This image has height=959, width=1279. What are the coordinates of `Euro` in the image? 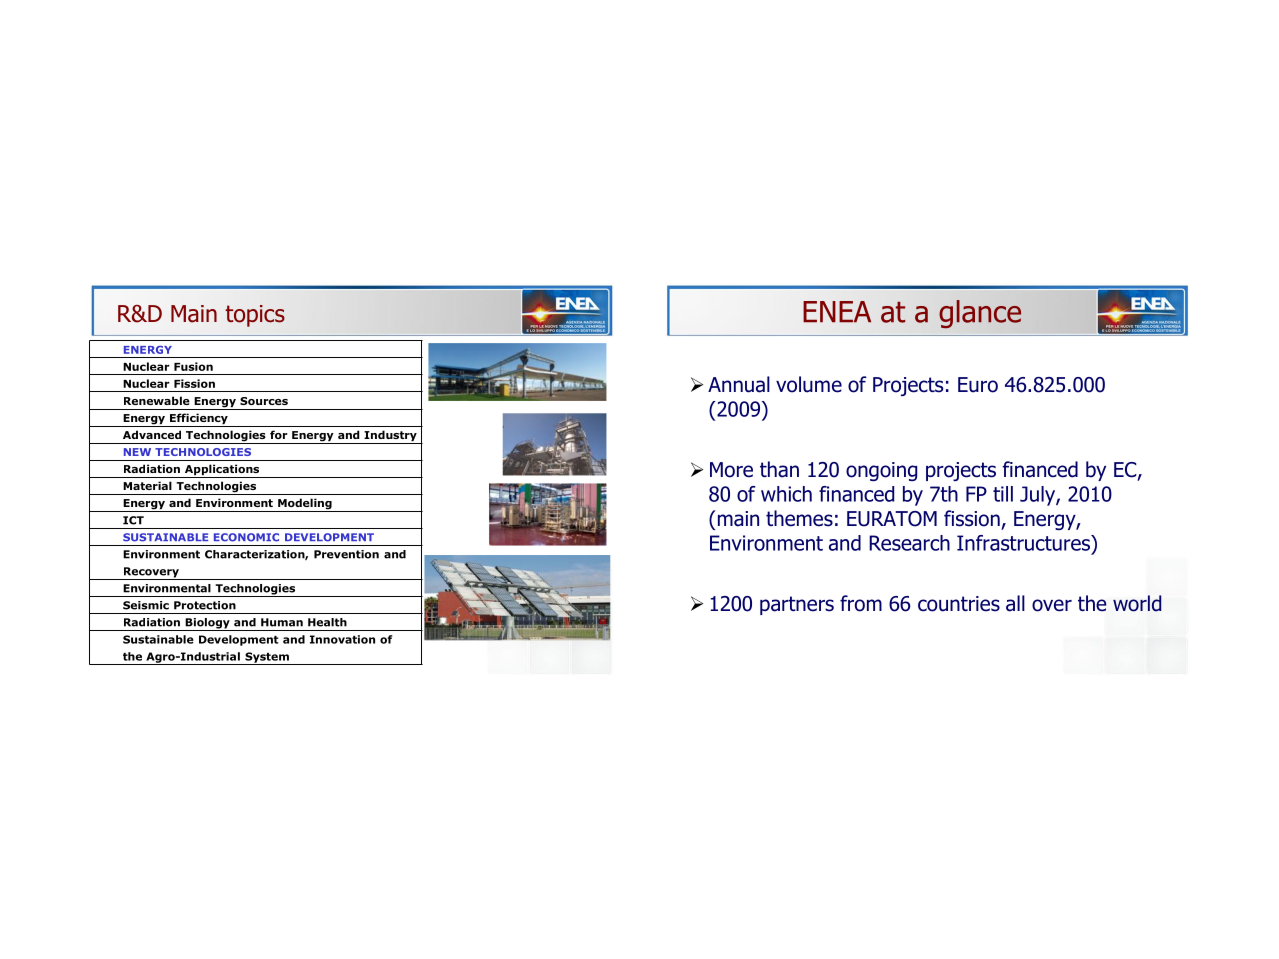 It's located at (978, 385).
